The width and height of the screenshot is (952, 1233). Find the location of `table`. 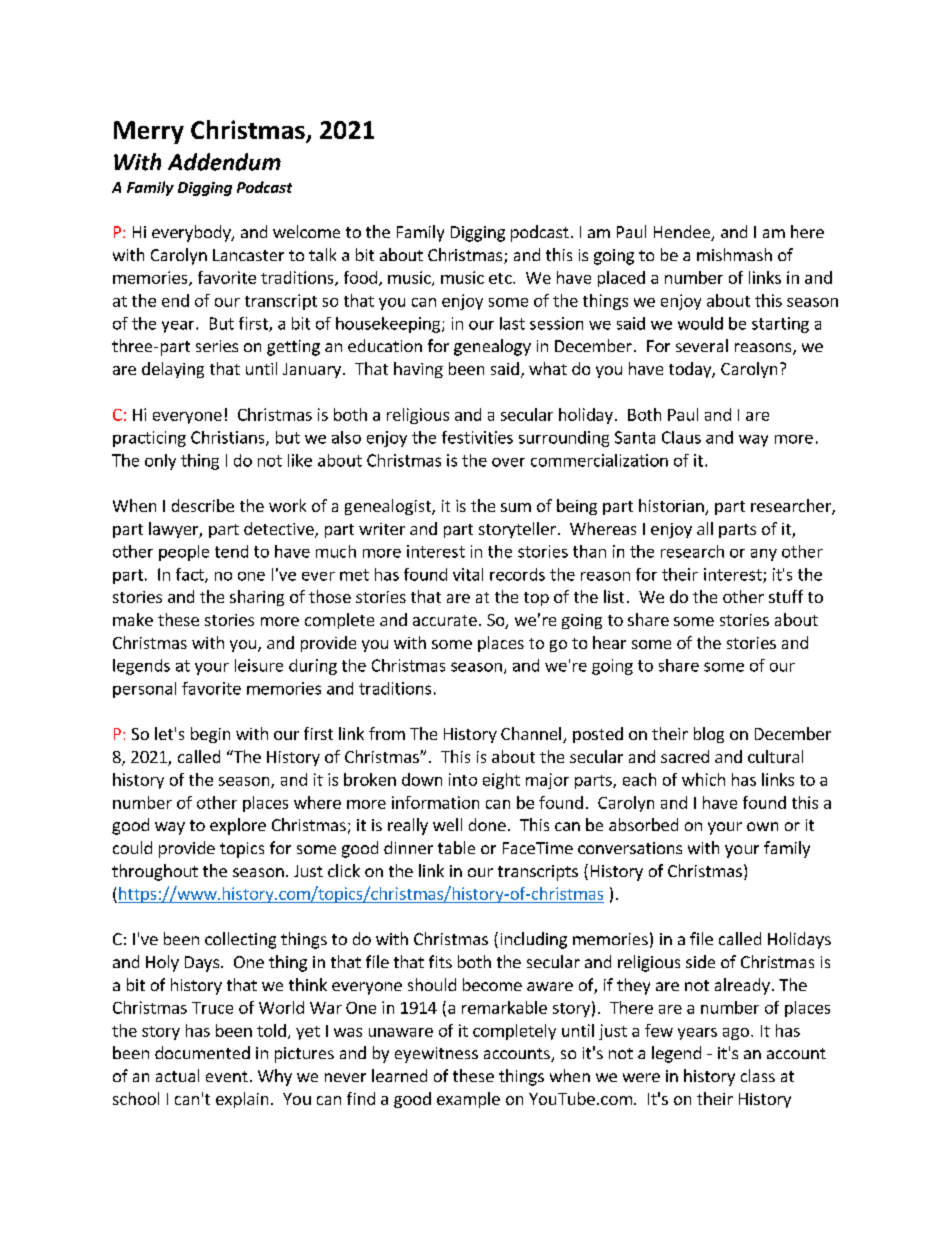

table is located at coordinates (456, 847).
